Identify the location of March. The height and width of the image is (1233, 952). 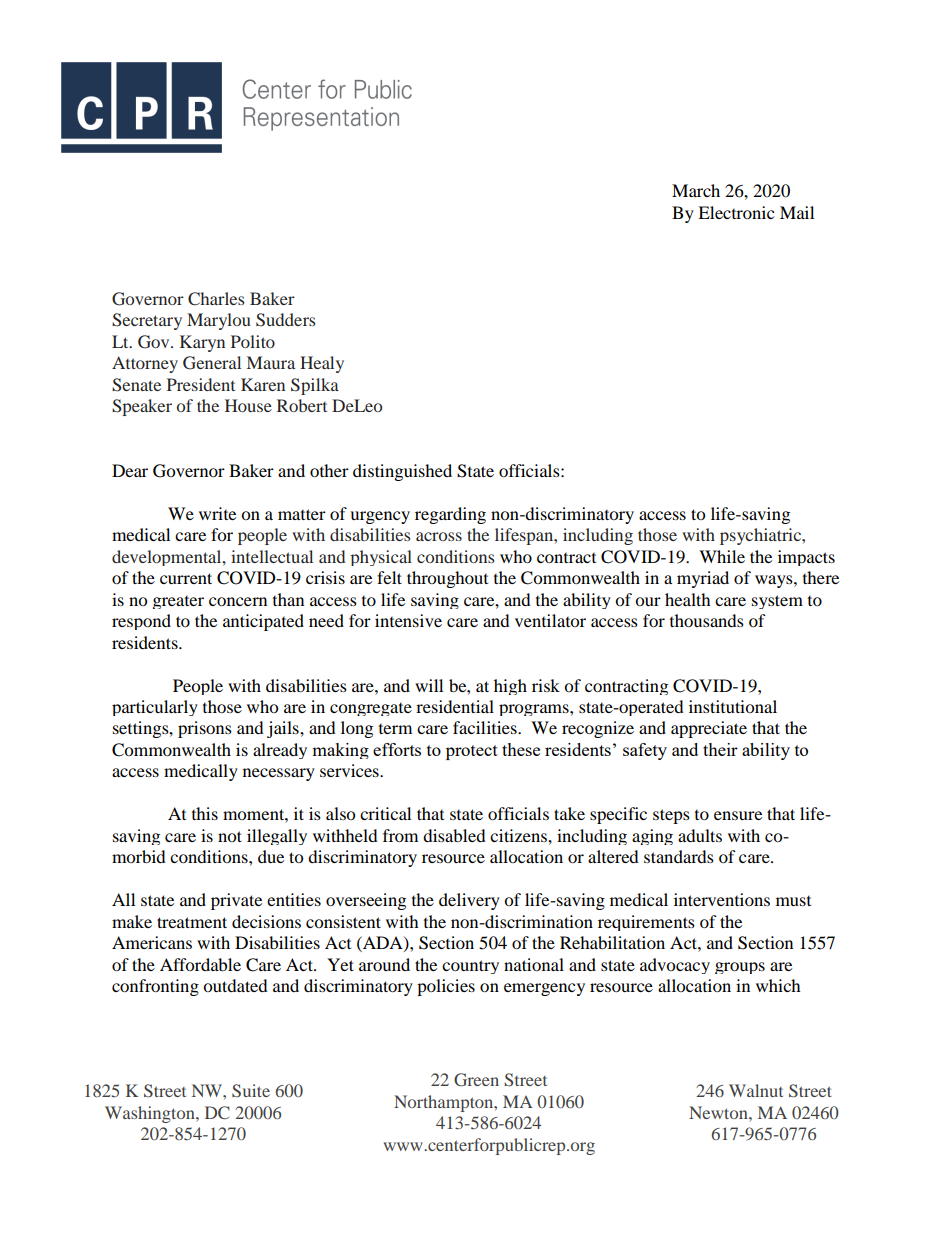
(696, 190).
